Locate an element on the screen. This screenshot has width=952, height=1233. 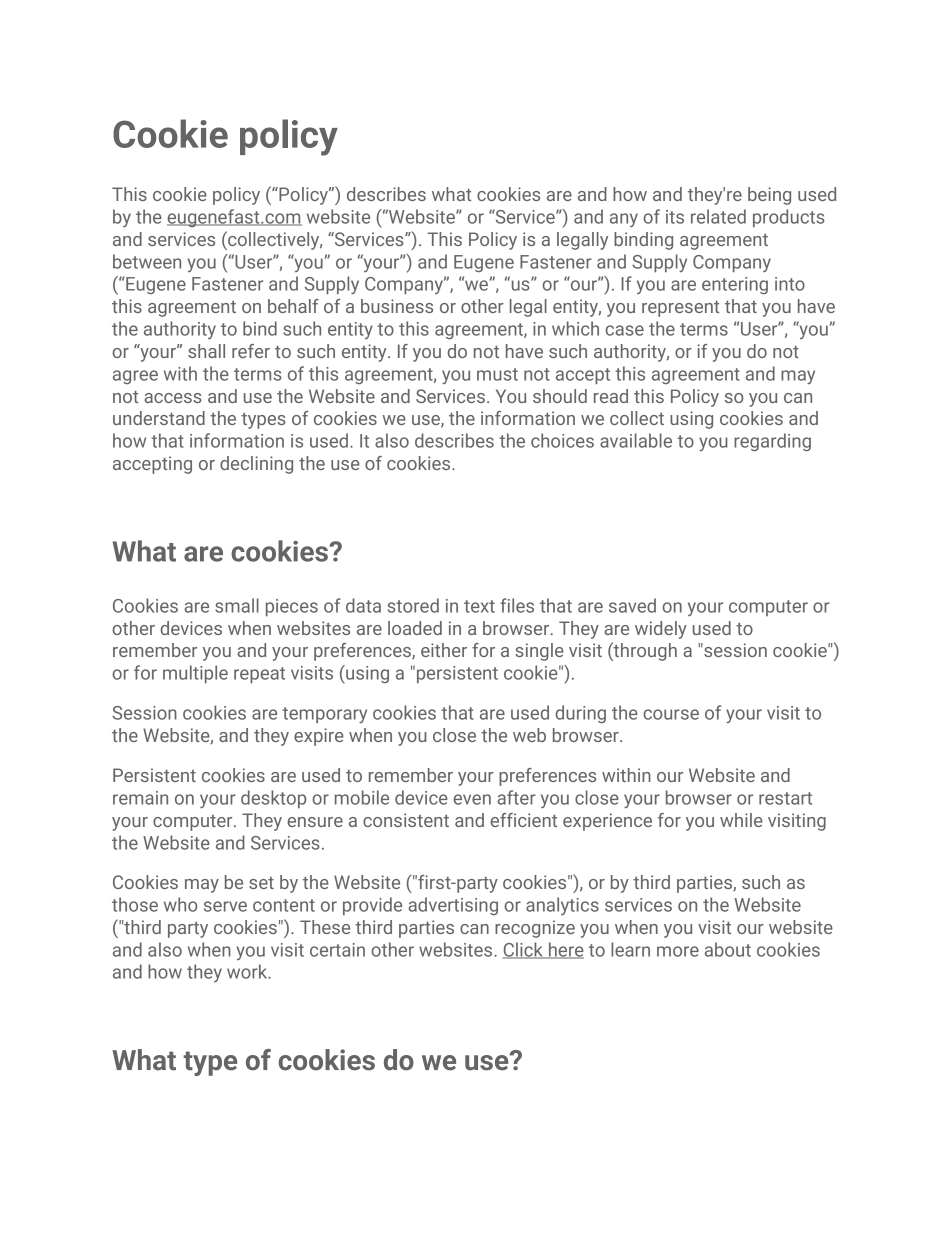
multiple is located at coordinates (195, 674).
